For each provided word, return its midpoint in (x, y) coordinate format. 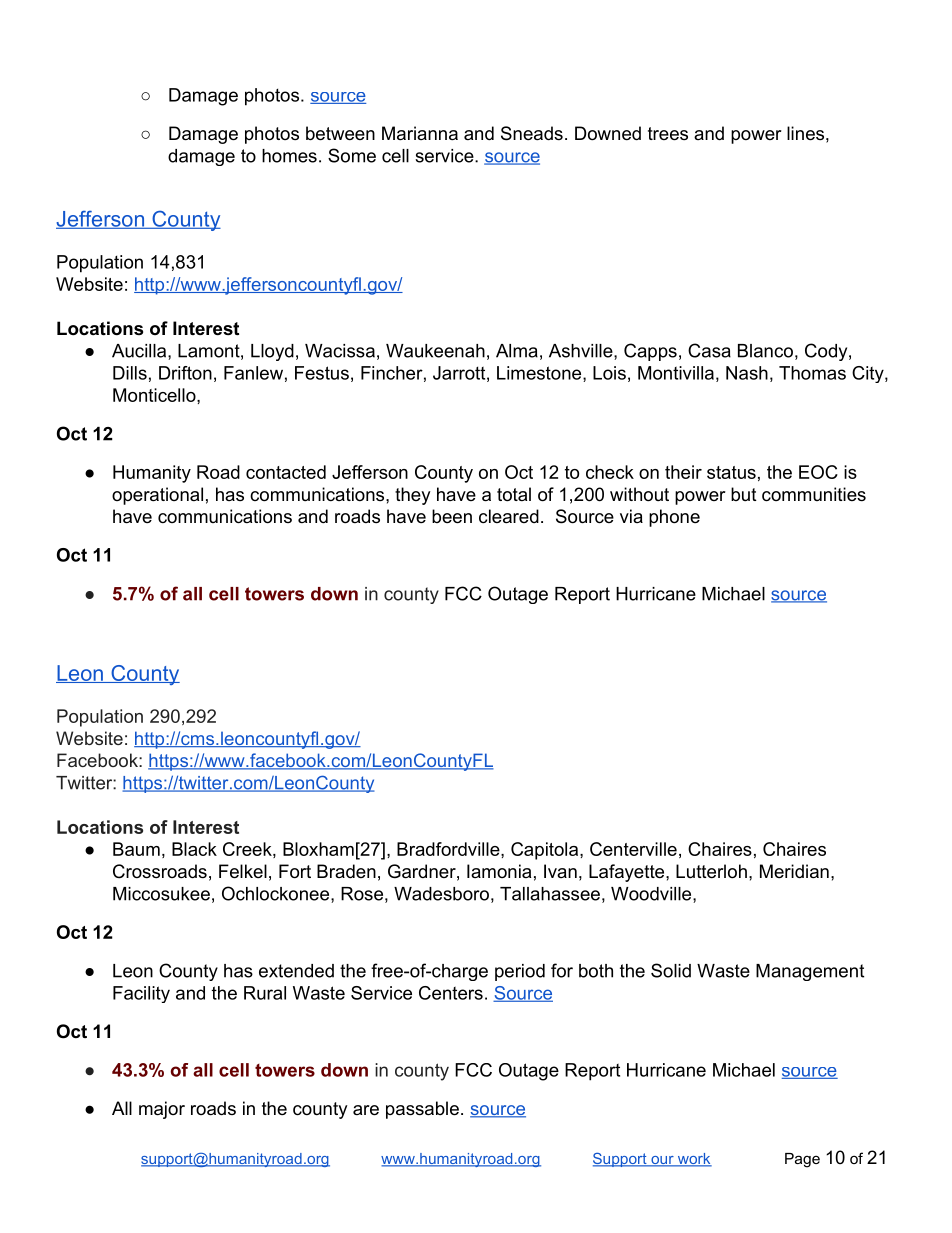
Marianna (420, 133)
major (162, 1110)
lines (805, 133)
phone (674, 518)
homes (289, 156)
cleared (509, 516)
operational (157, 496)
